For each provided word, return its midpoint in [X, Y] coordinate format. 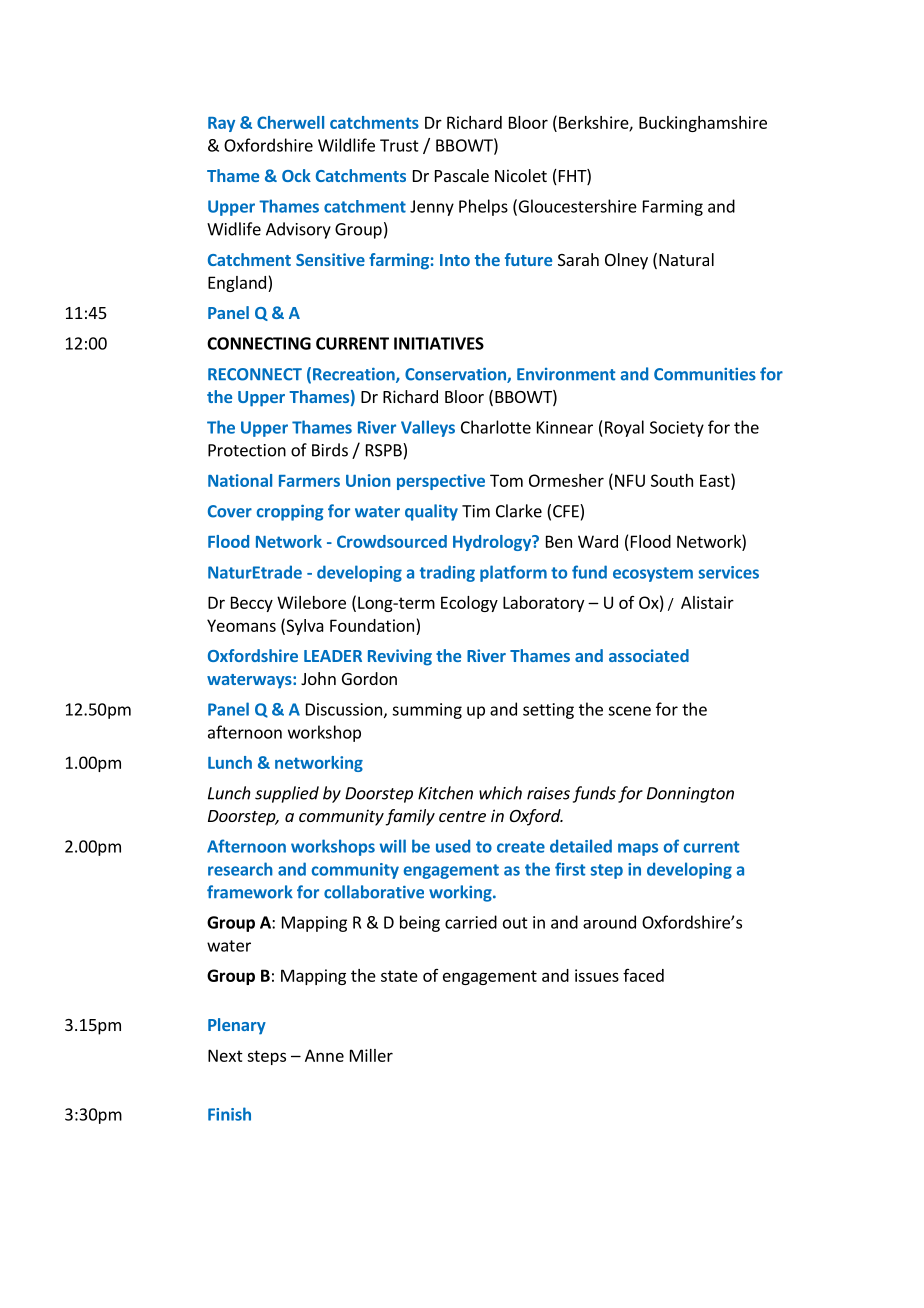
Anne [324, 1055]
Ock [296, 175]
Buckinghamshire [703, 124]
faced [643, 975]
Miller [371, 1055]
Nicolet [521, 175]
